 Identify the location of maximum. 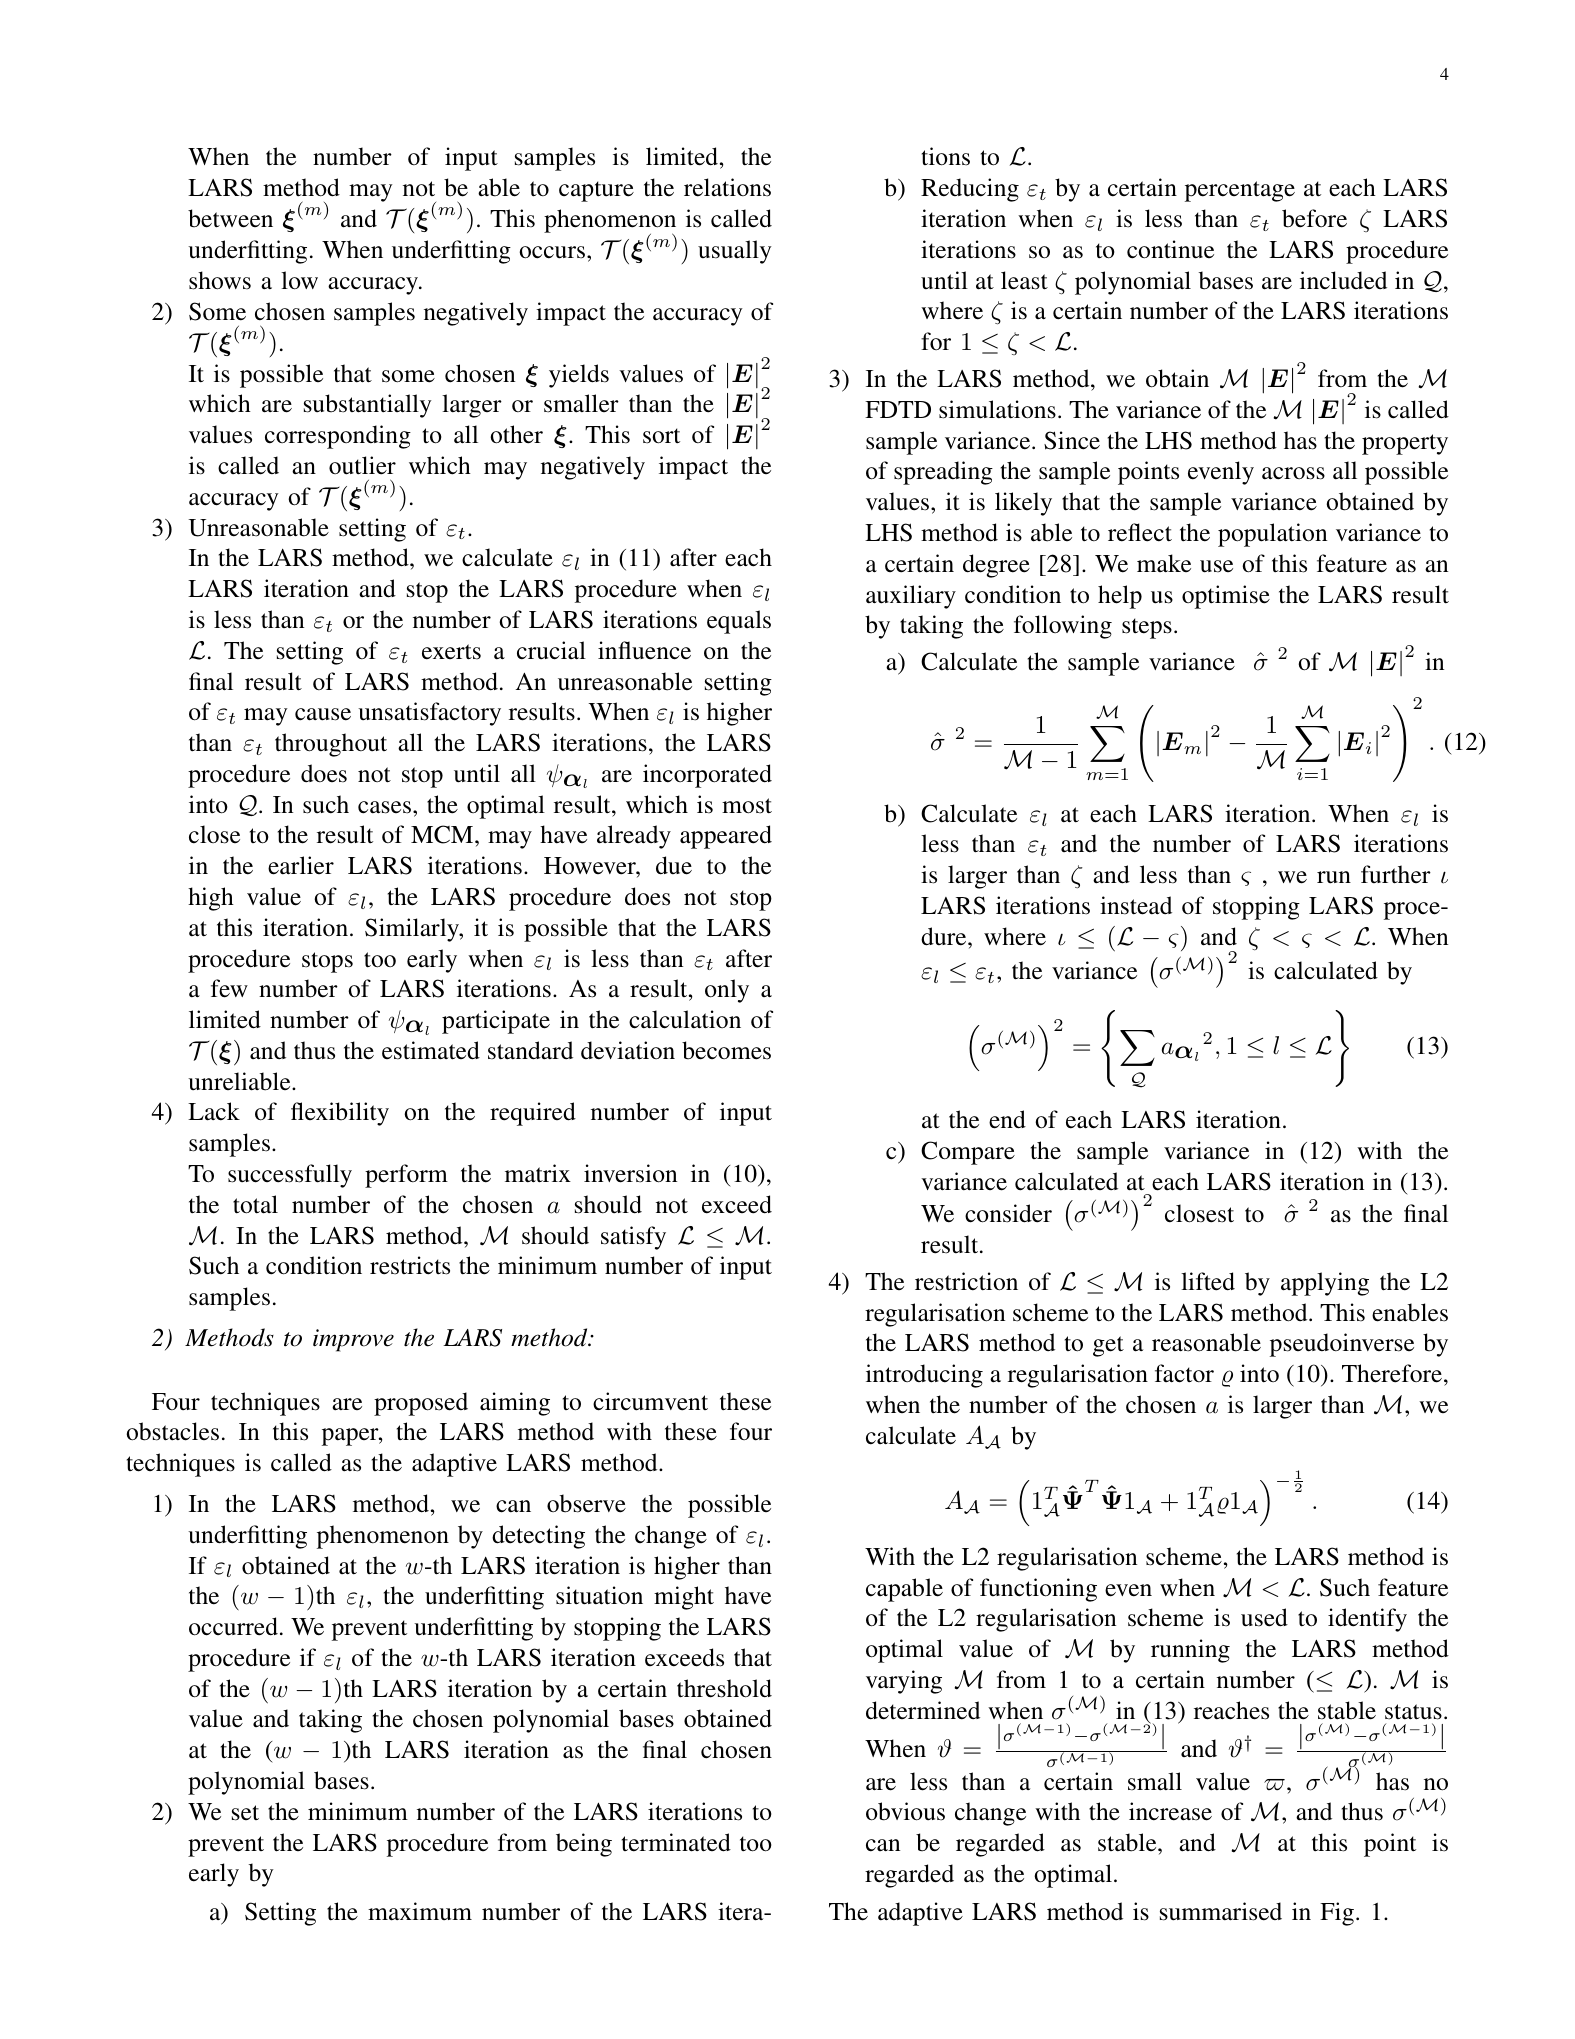
(420, 1911).
